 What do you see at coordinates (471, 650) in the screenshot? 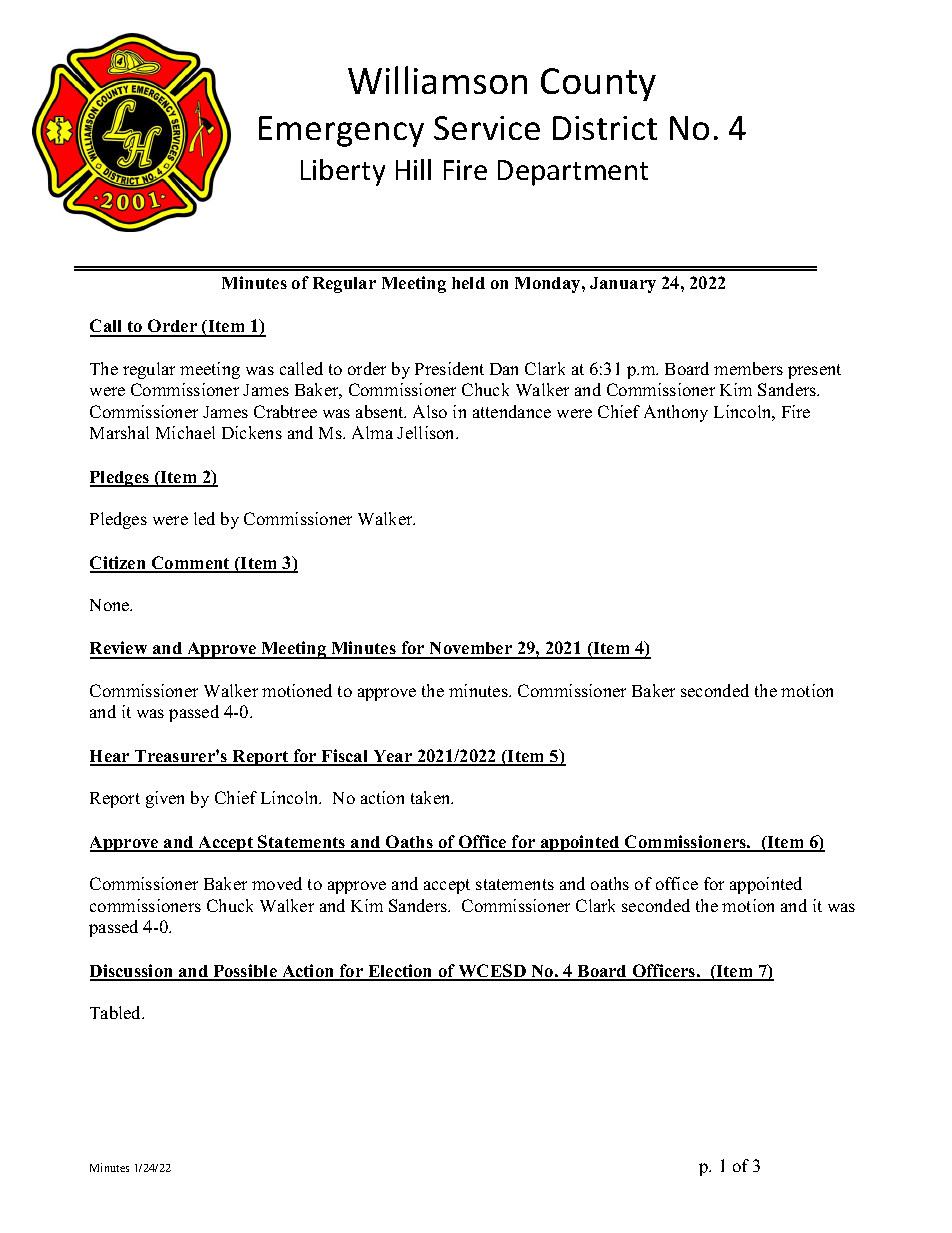
I see `November` at bounding box center [471, 650].
